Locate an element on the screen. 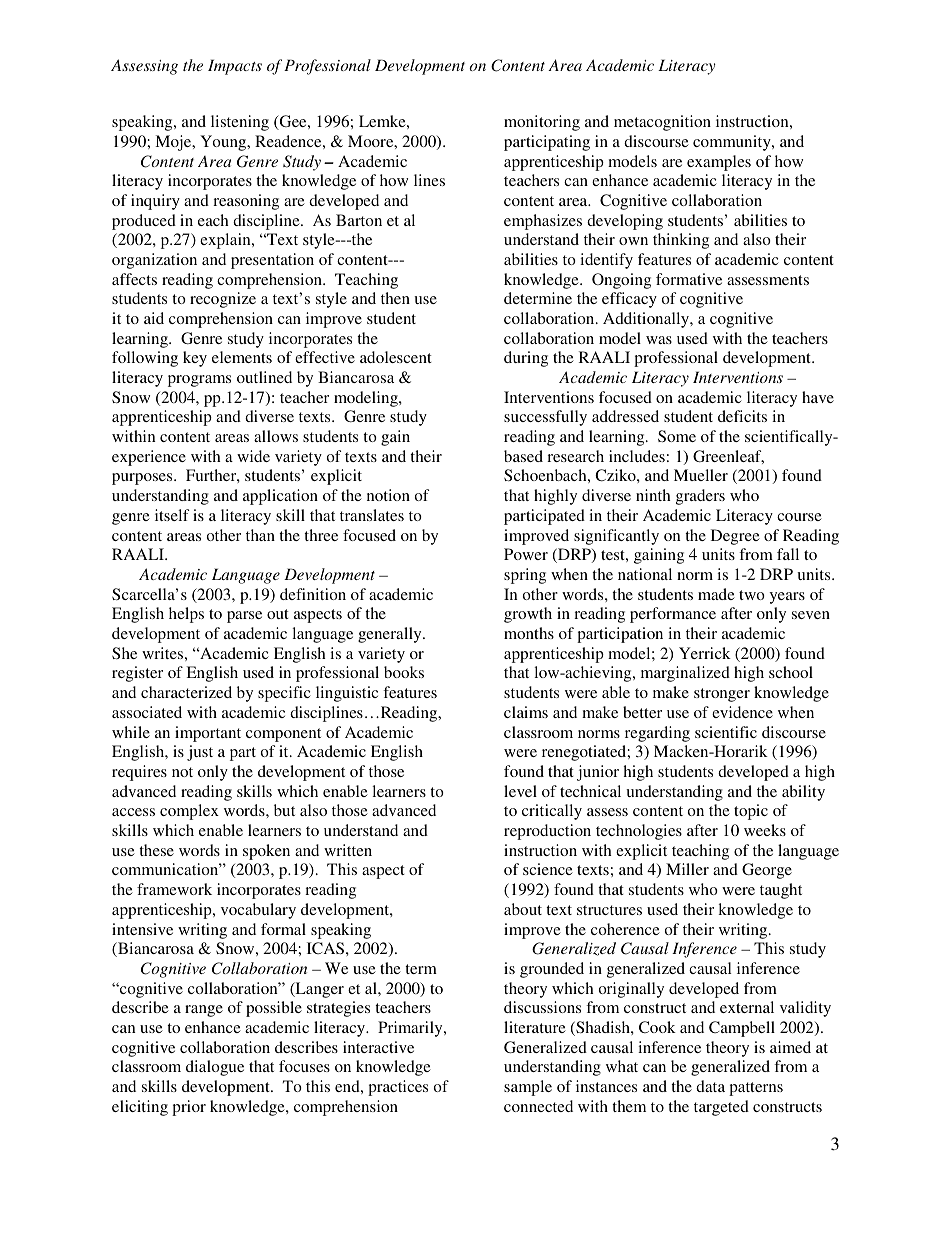  monitoring is located at coordinates (542, 123).
